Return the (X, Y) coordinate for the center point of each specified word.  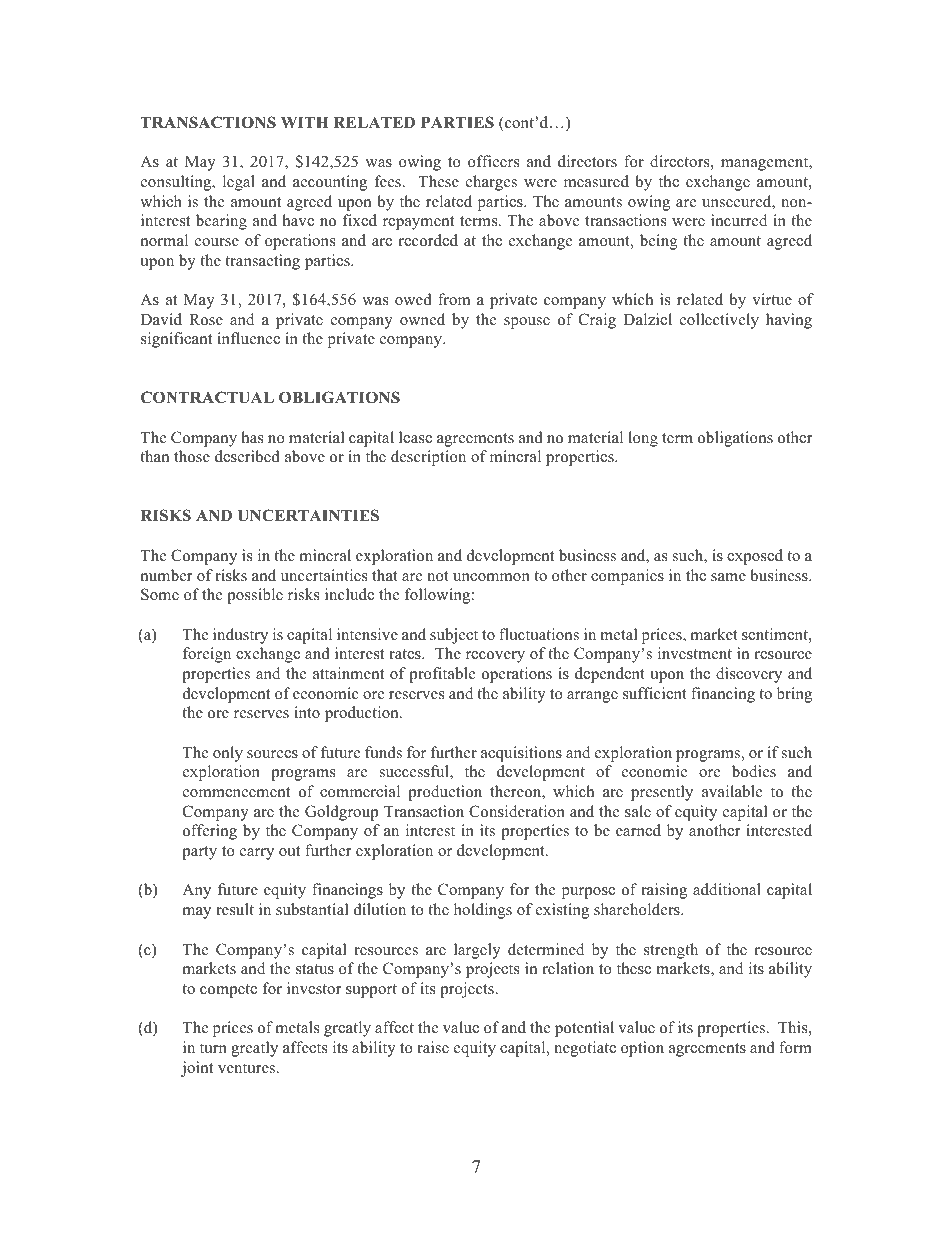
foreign (207, 655)
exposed (755, 557)
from (454, 299)
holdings (483, 911)
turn (213, 1048)
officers (493, 161)
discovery (749, 675)
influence (248, 338)
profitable (442, 675)
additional (727, 889)
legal (239, 183)
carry (257, 854)
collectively (719, 321)
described (247, 456)
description (428, 458)
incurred (739, 220)
